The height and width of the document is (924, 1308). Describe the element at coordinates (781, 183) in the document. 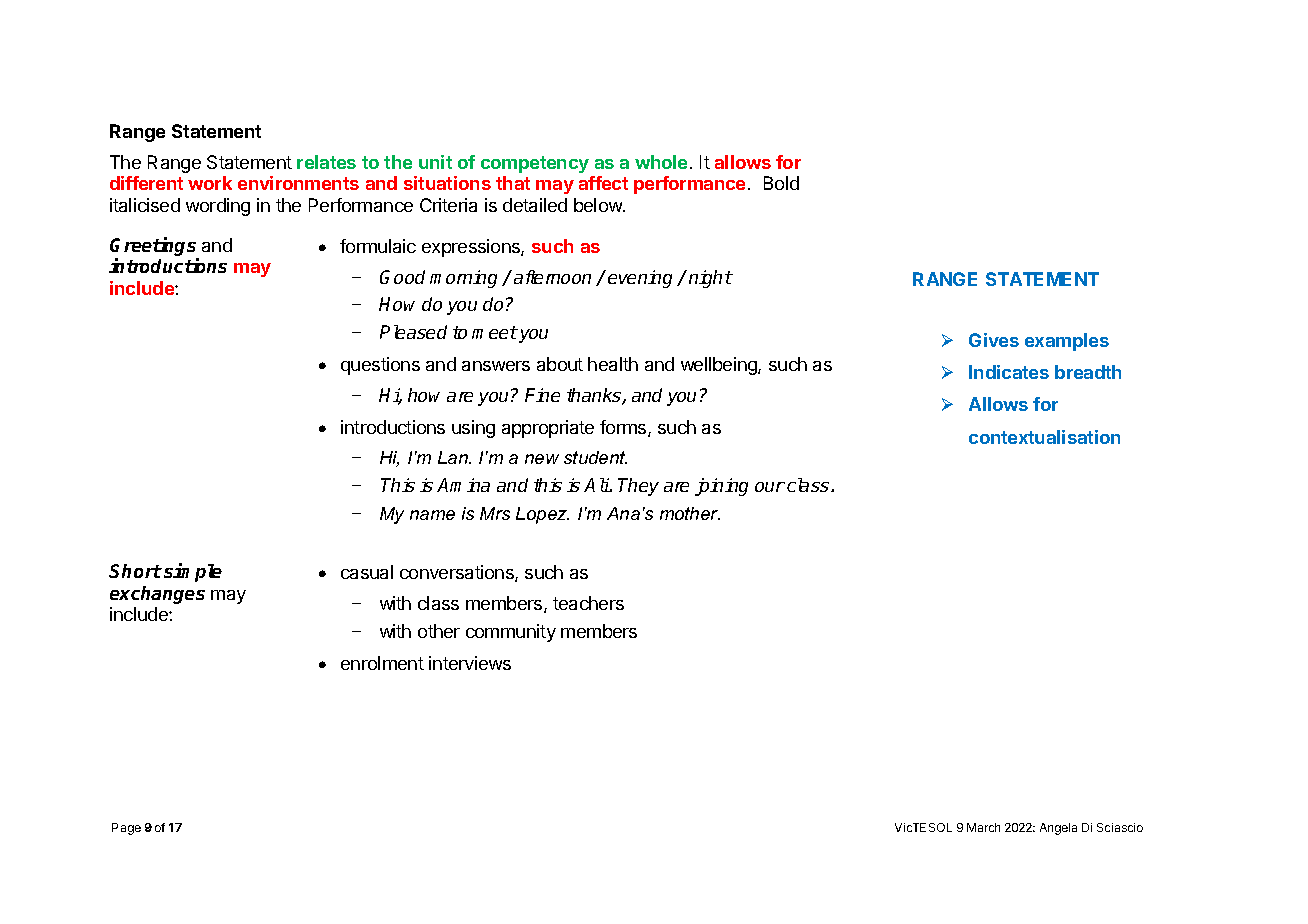

I see `Bold` at that location.
